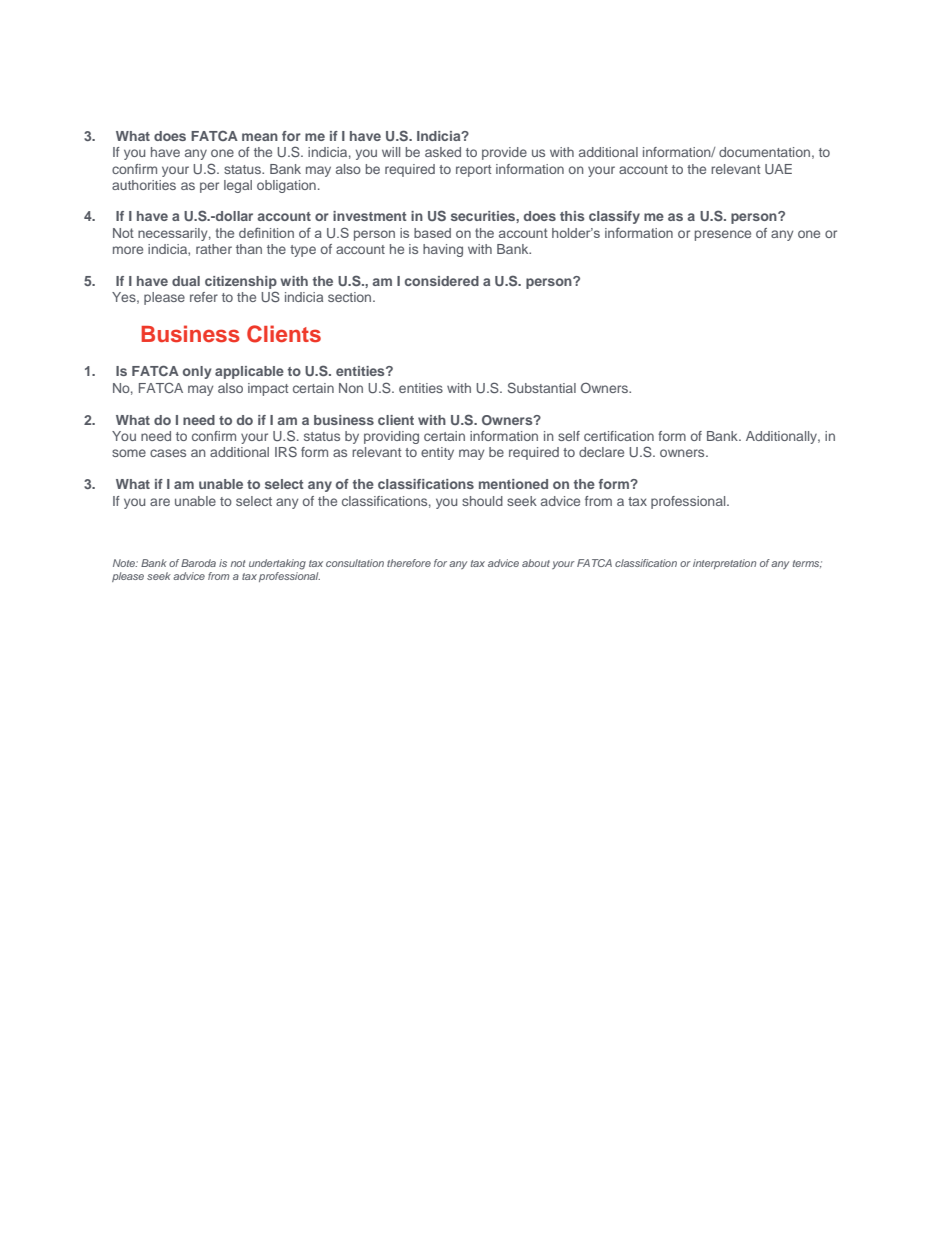 This document has width=952, height=1233. Describe the element at coordinates (437, 453) in the document. I see `entity` at that location.
